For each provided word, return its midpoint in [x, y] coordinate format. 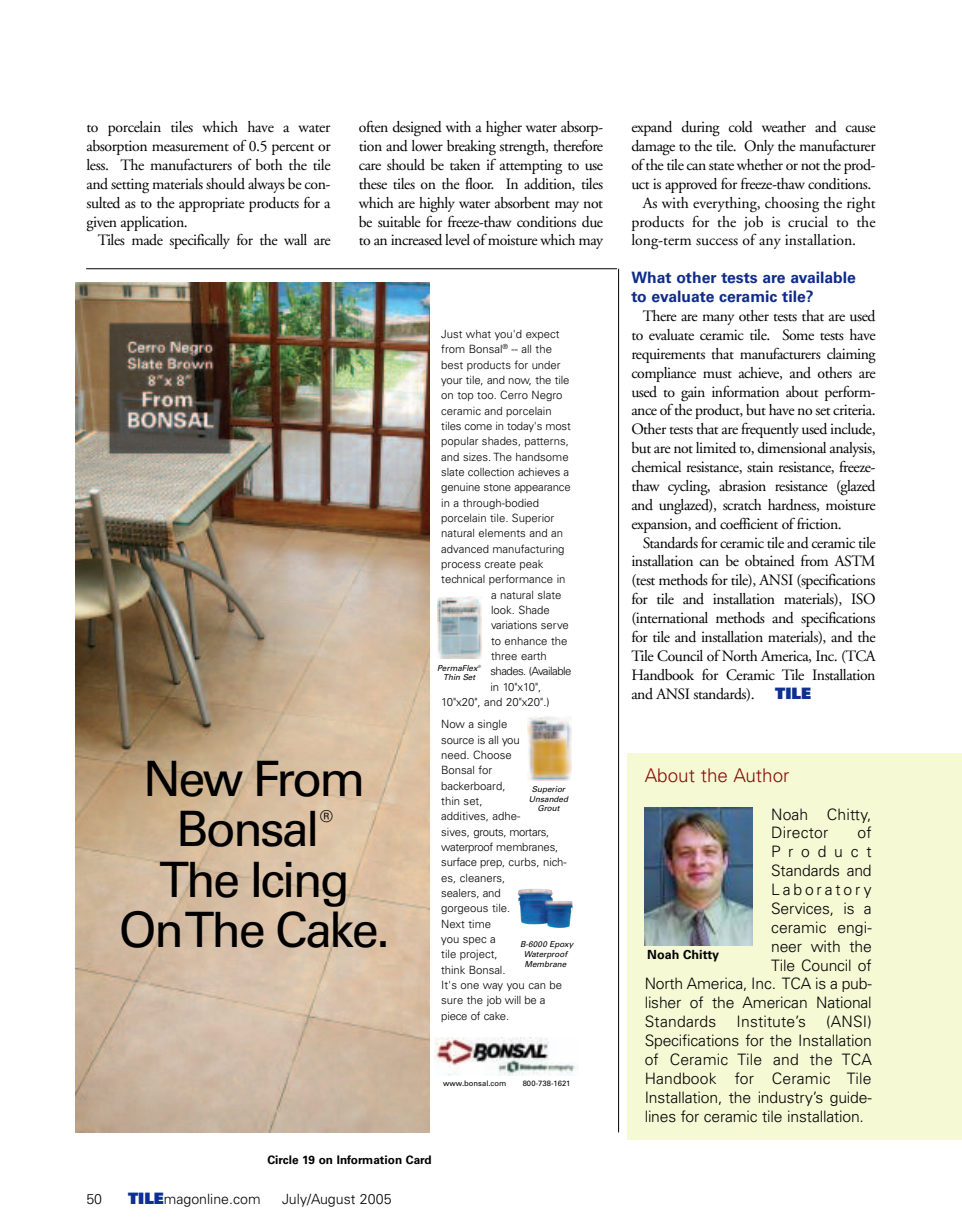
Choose [492, 754]
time [479, 924]
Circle [283, 1160]
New [195, 778]
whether [760, 164]
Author [761, 775]
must [717, 375]
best [452, 365]
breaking [471, 148]
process [461, 566]
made [147, 239]
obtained [770, 561]
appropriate [212, 204]
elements [502, 533]
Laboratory [821, 890]
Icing [300, 884]
